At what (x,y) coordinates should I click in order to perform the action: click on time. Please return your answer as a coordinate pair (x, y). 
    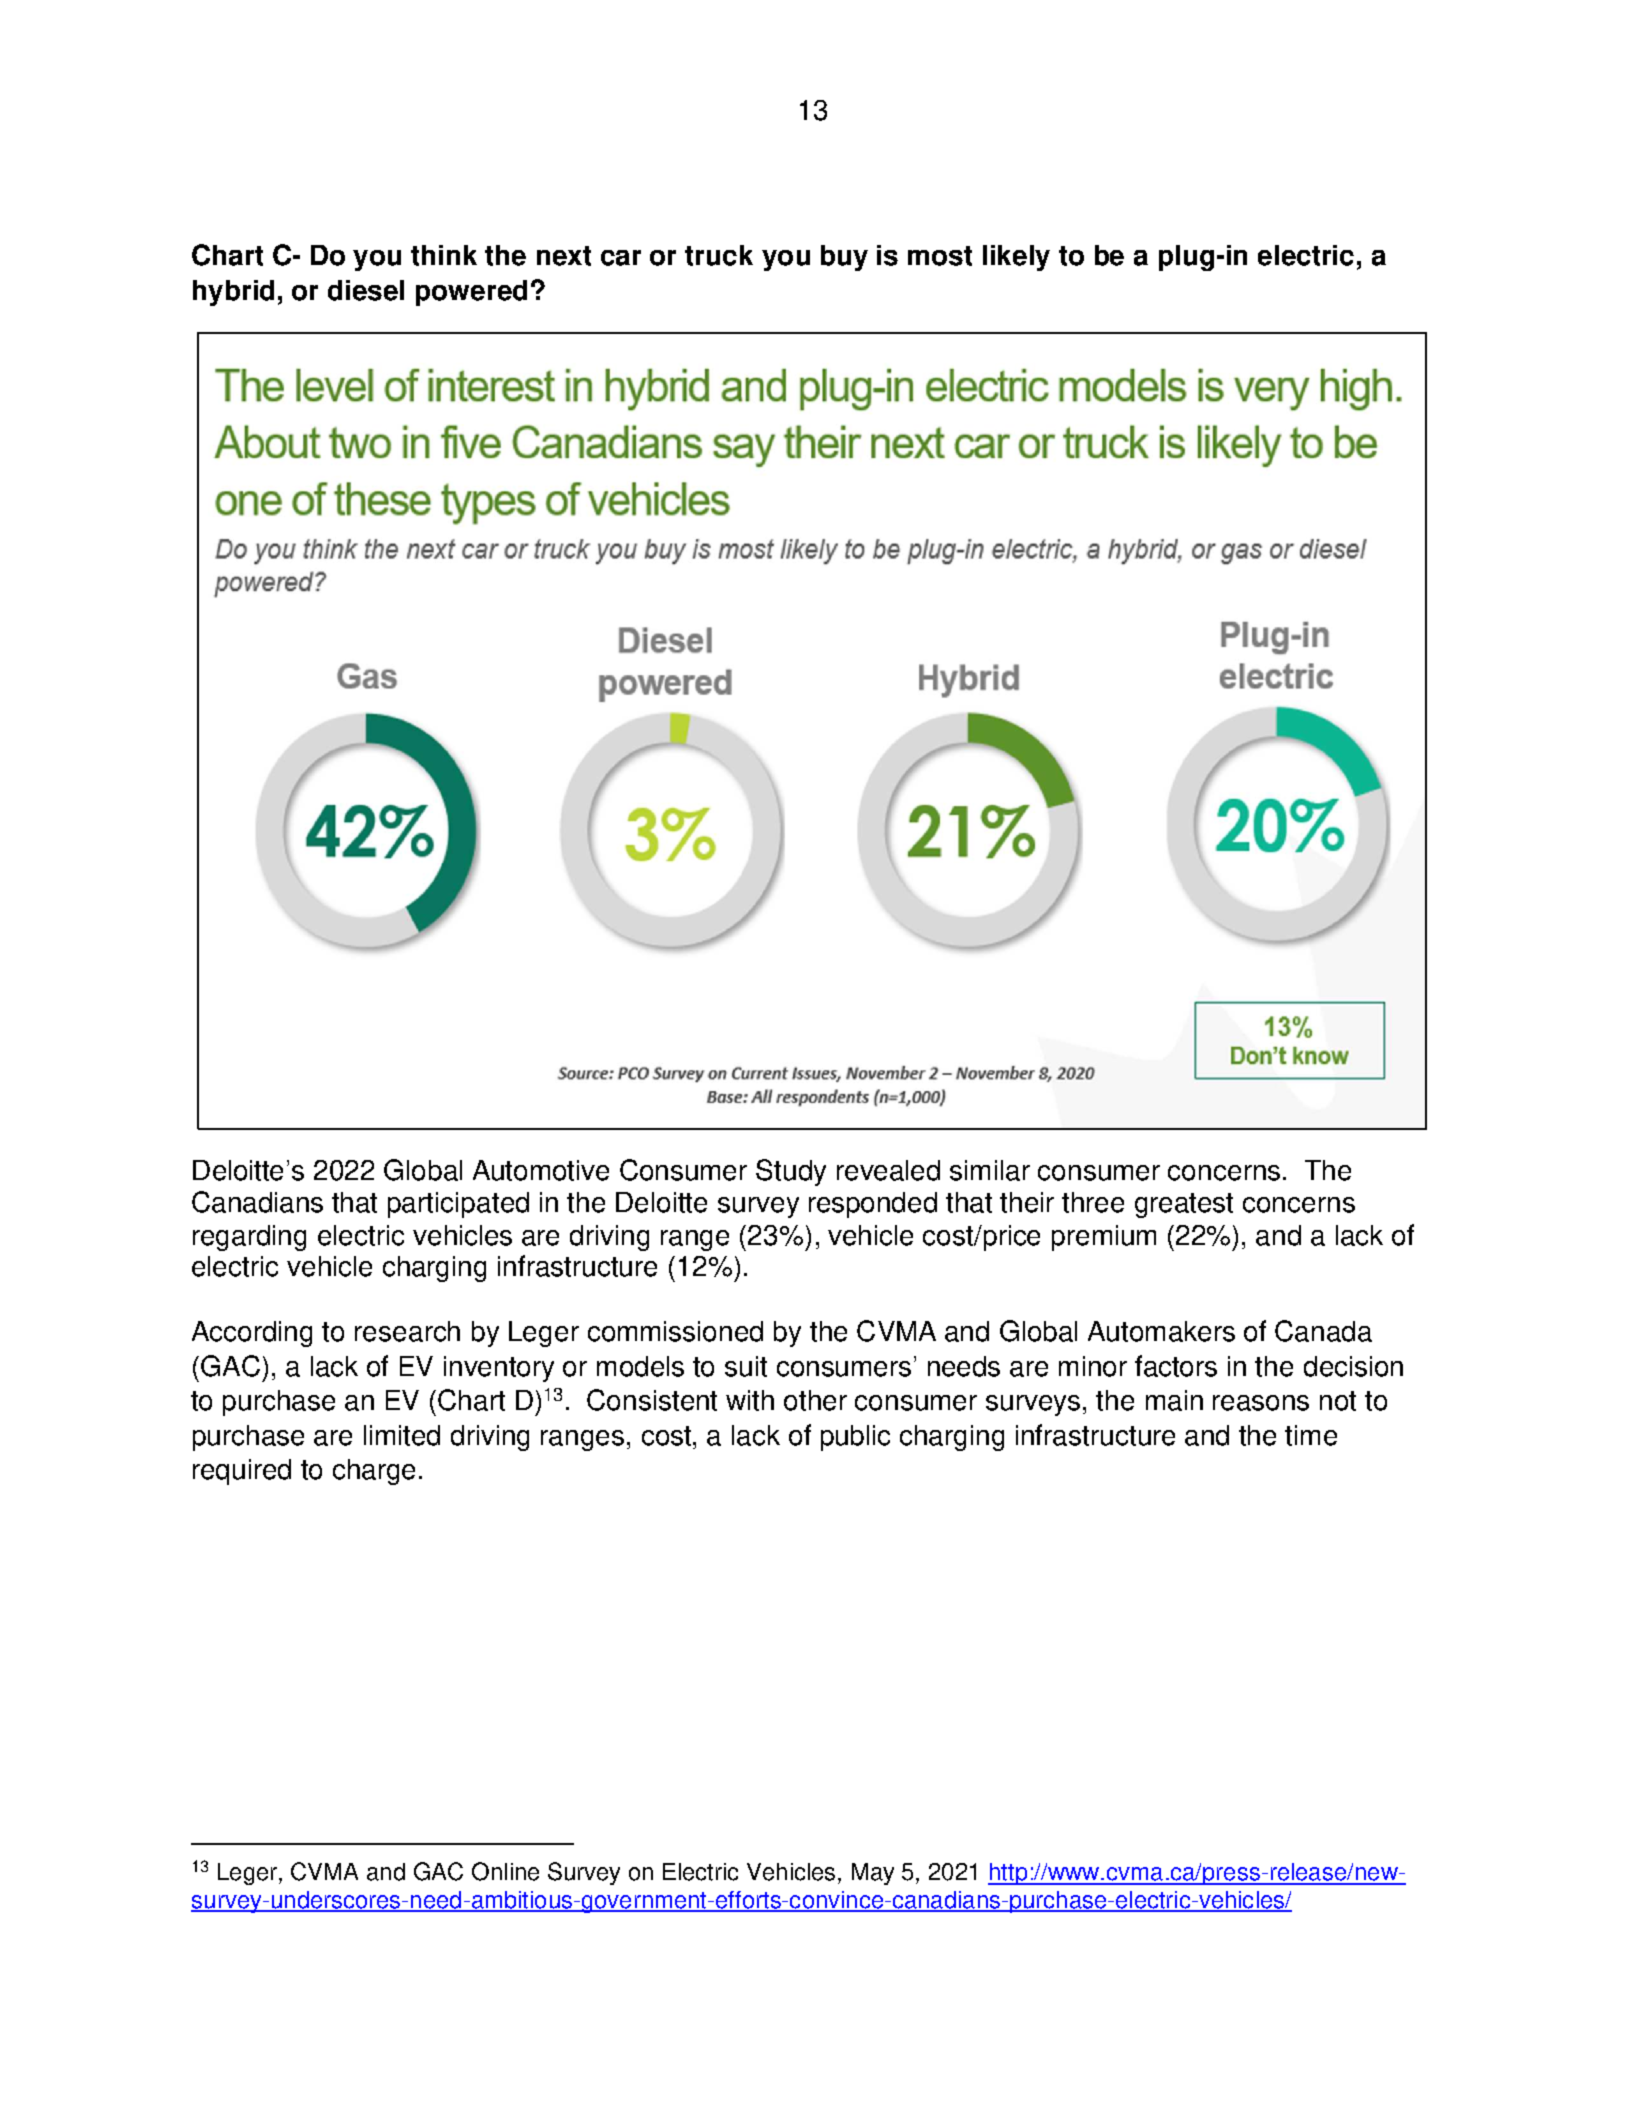
    Looking at the image, I should click on (1311, 1435).
